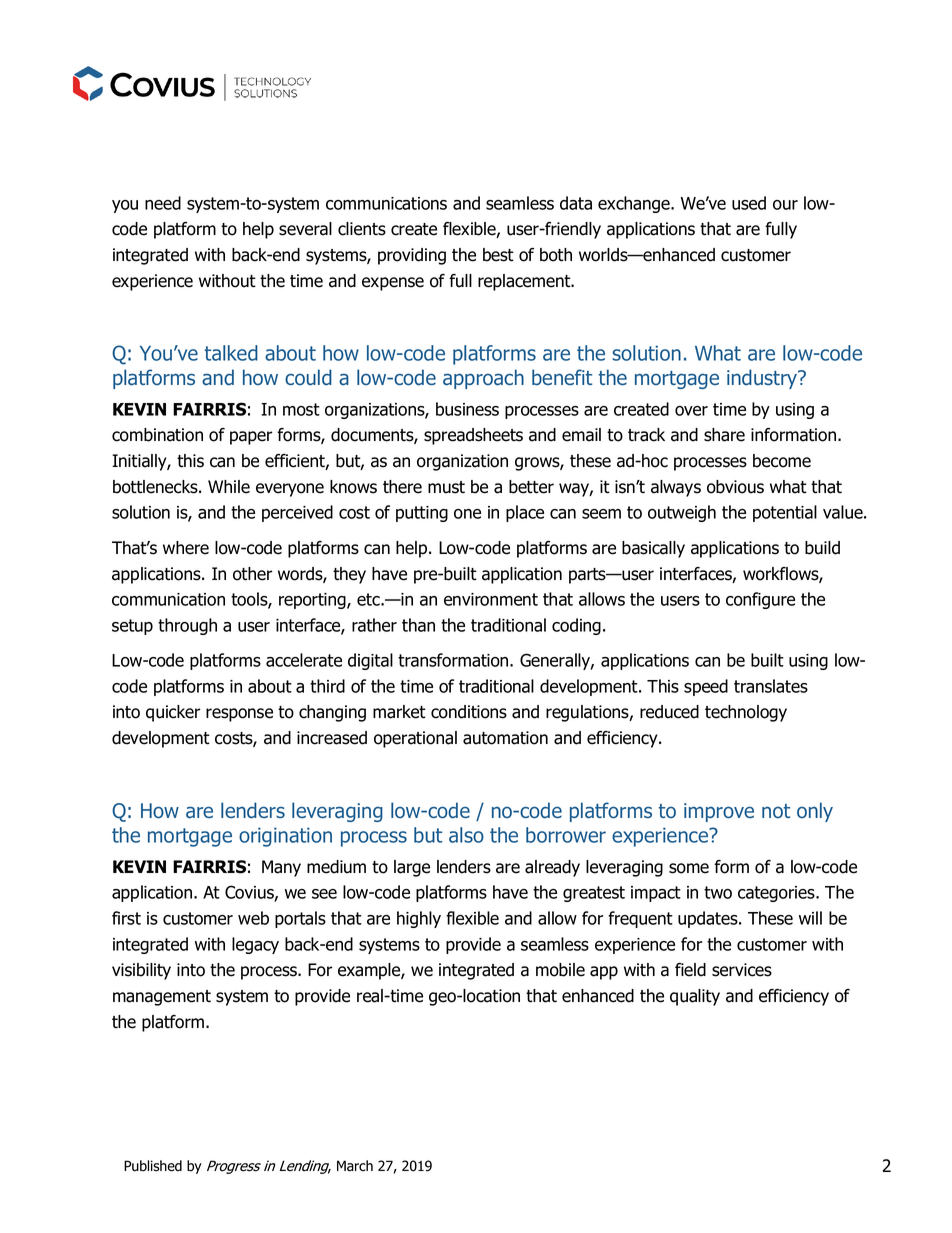  What do you see at coordinates (239, 715) in the document?
I see `response` at bounding box center [239, 715].
